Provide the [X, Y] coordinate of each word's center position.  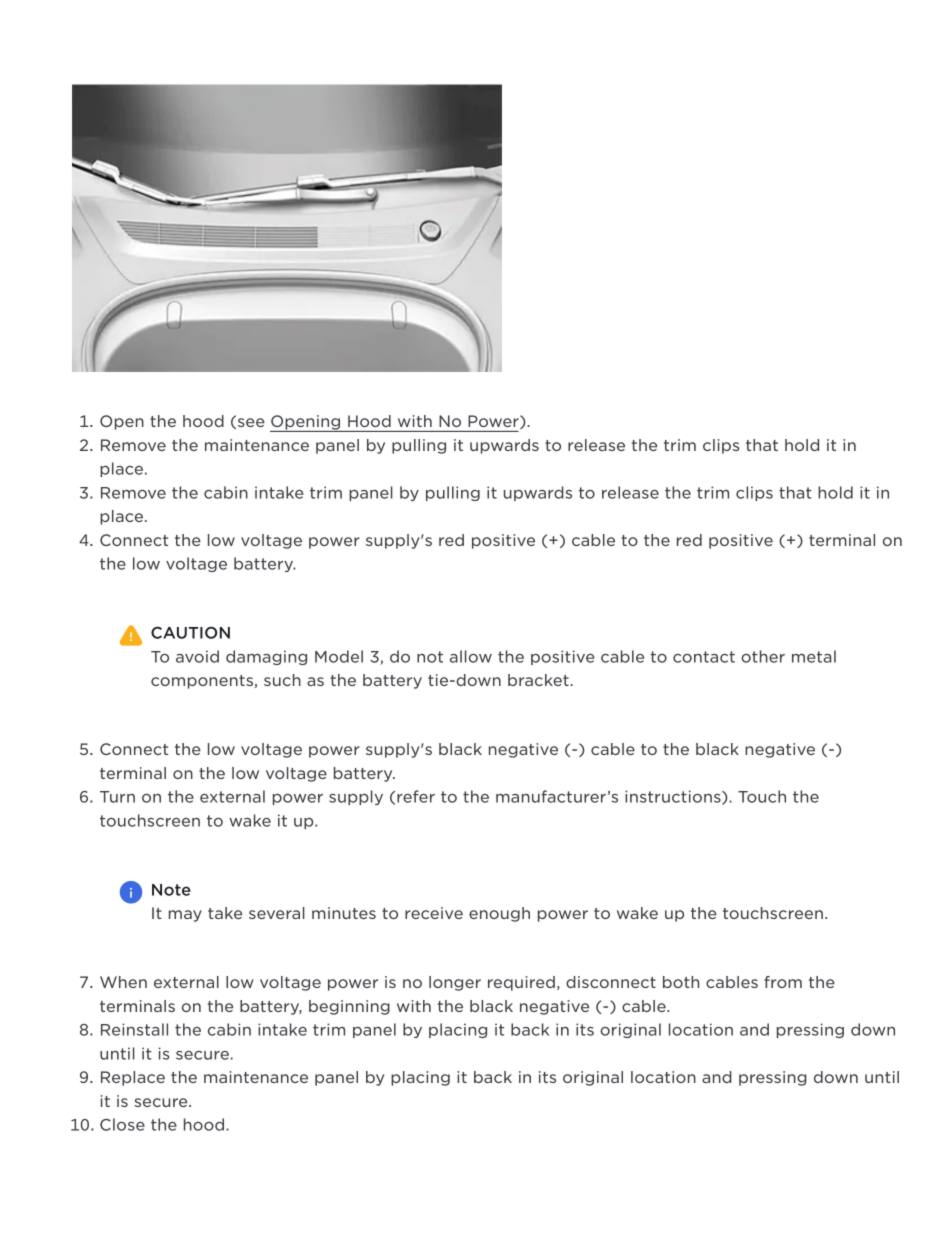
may [185, 916]
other [763, 656]
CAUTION [190, 633]
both [681, 982]
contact [704, 657]
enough [499, 914]
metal [814, 656]
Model [339, 656]
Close [122, 1124]
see [250, 422]
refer [416, 796]
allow [471, 656]
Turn [117, 797]
